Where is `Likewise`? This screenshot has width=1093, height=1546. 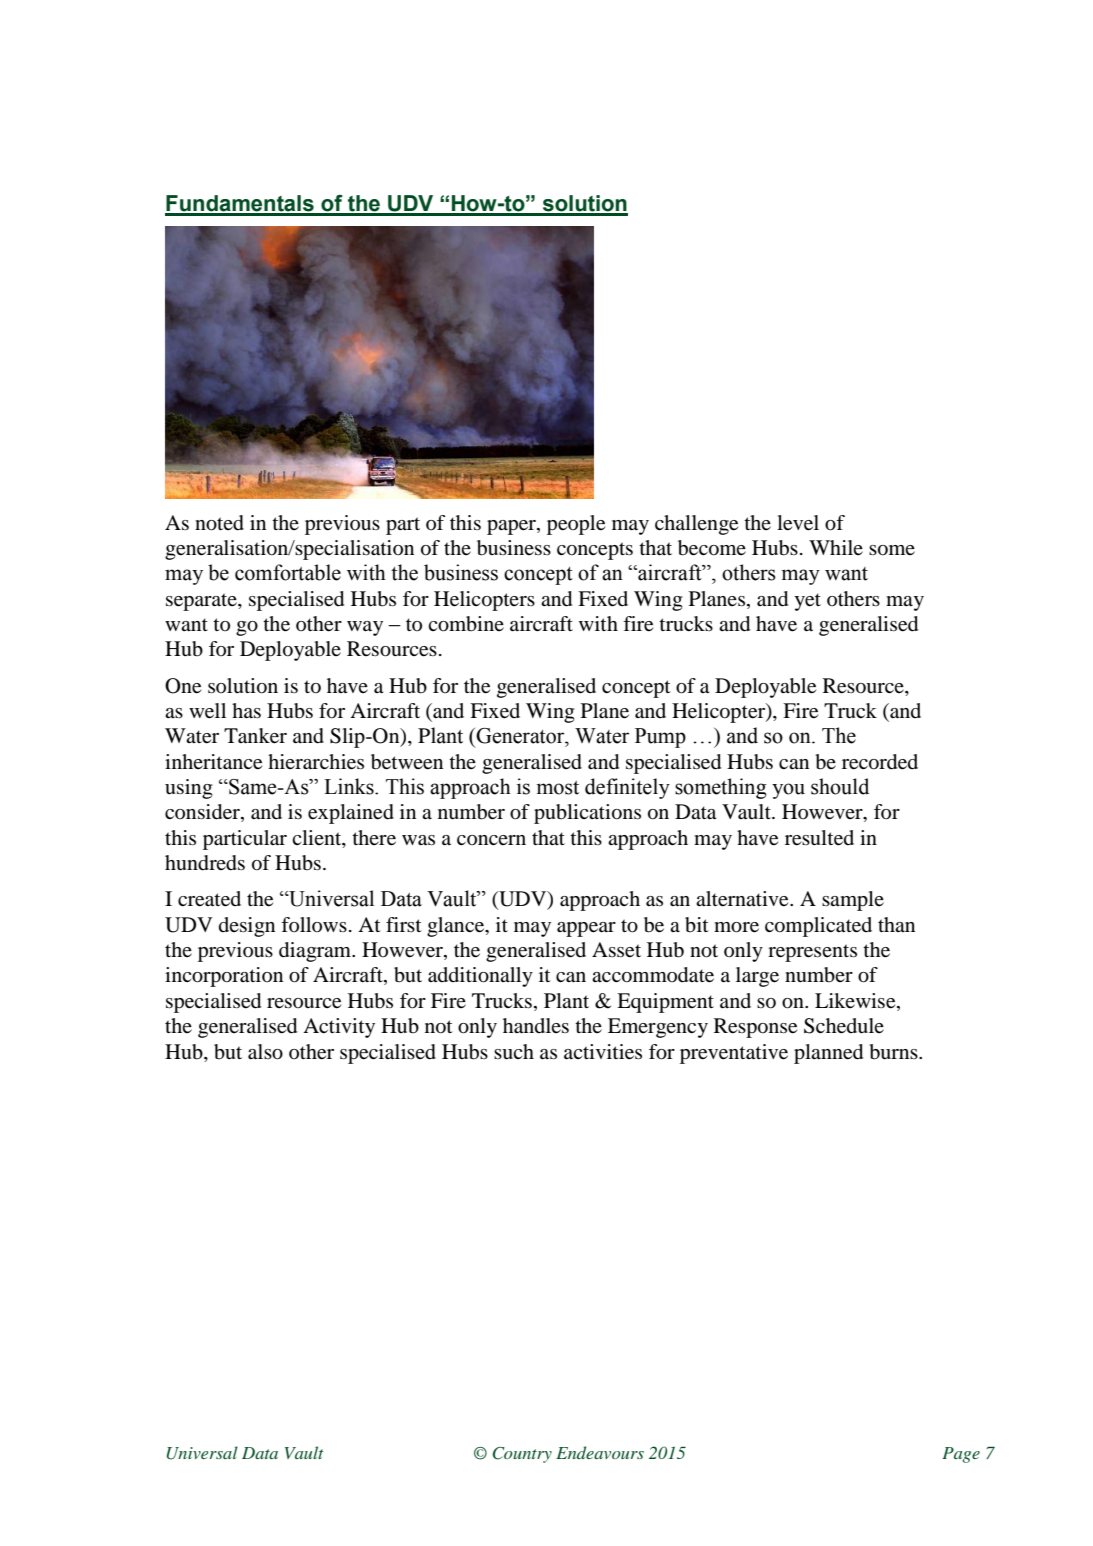
Likewise is located at coordinates (856, 1002).
